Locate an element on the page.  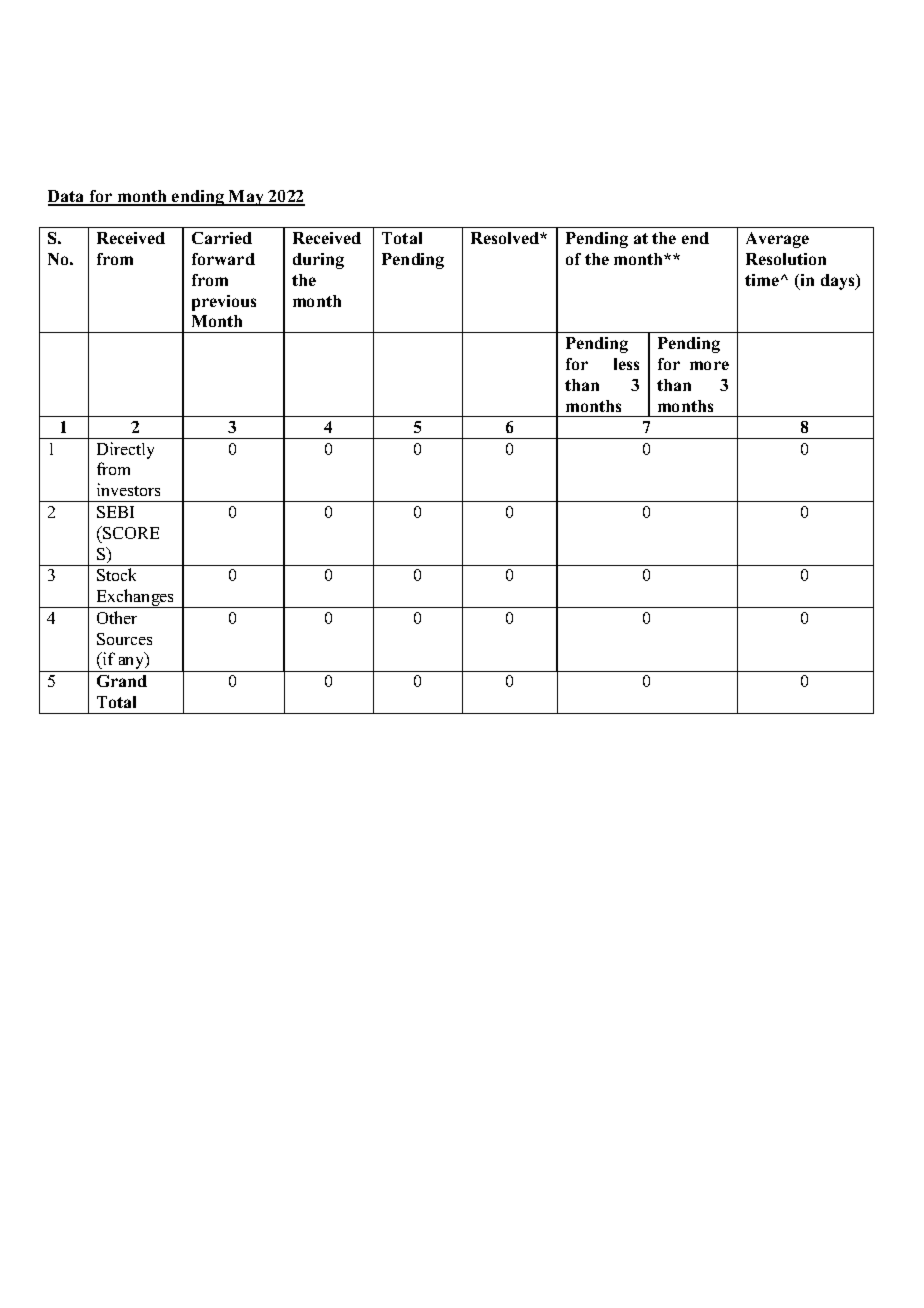
May is located at coordinates (246, 198).
